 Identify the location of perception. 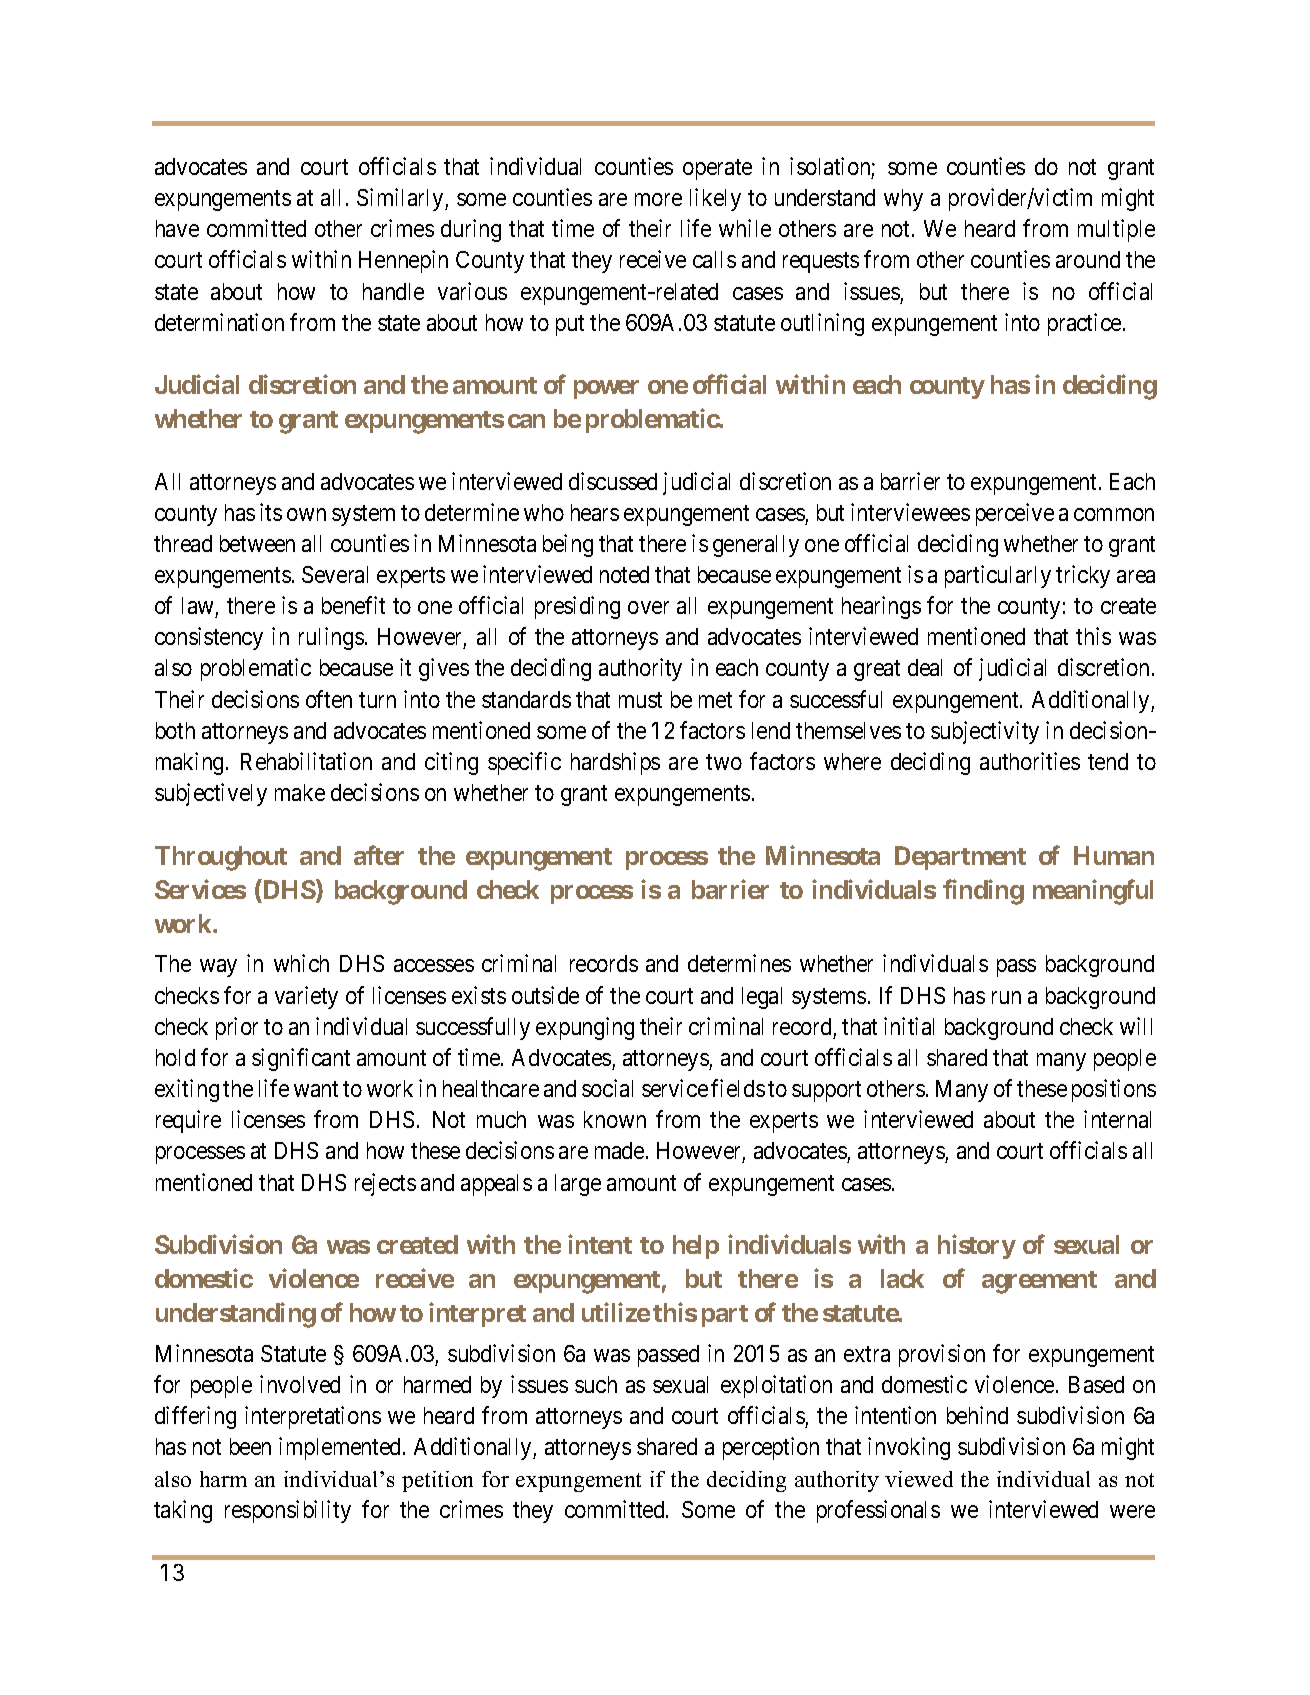
(771, 1448).
